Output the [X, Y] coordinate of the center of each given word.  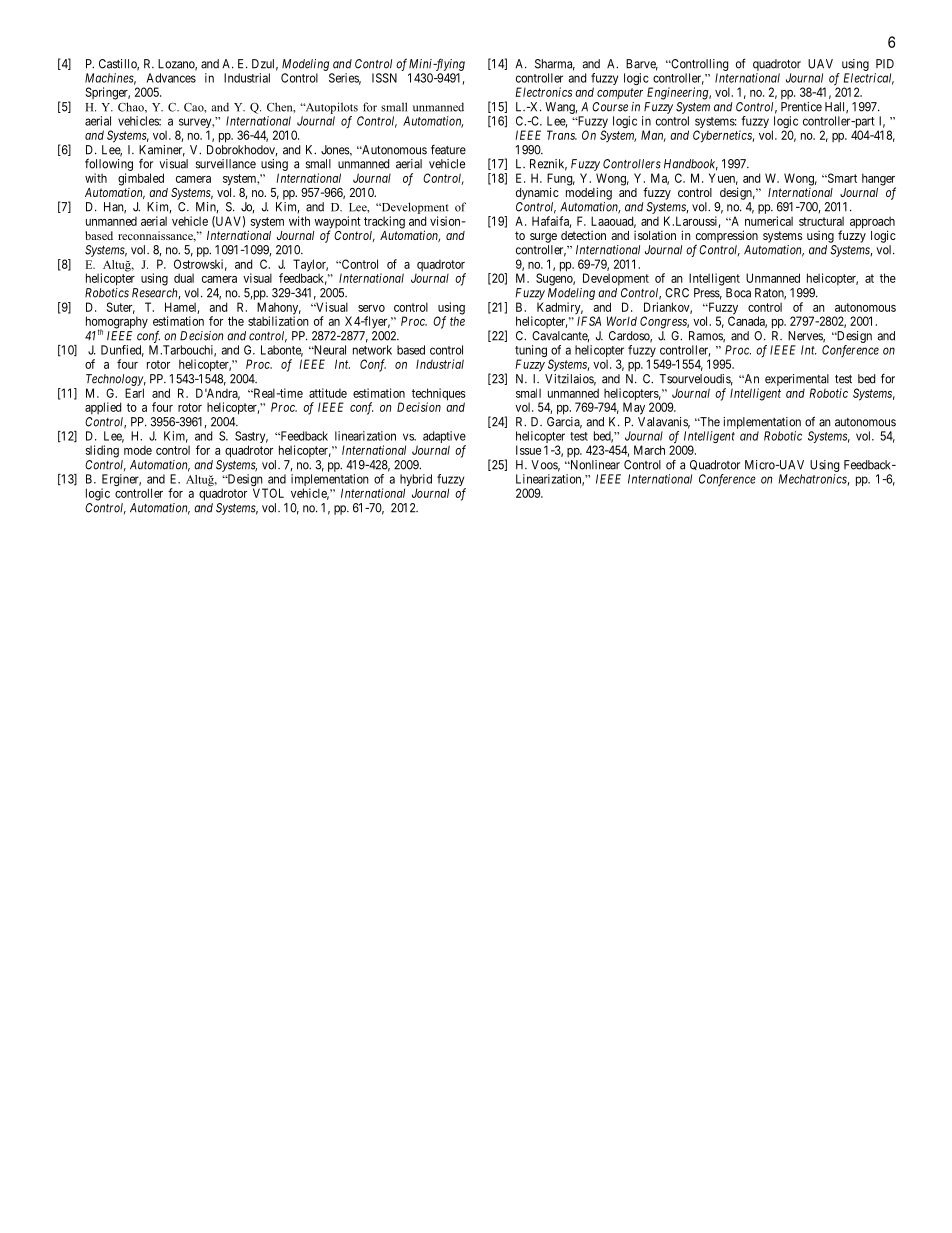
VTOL [268, 493]
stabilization [278, 321]
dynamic [537, 193]
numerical [769, 221]
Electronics [543, 92]
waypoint [337, 223]
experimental [797, 380]
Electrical [869, 79]
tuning [531, 352]
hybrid [416, 481]
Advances [171, 78]
